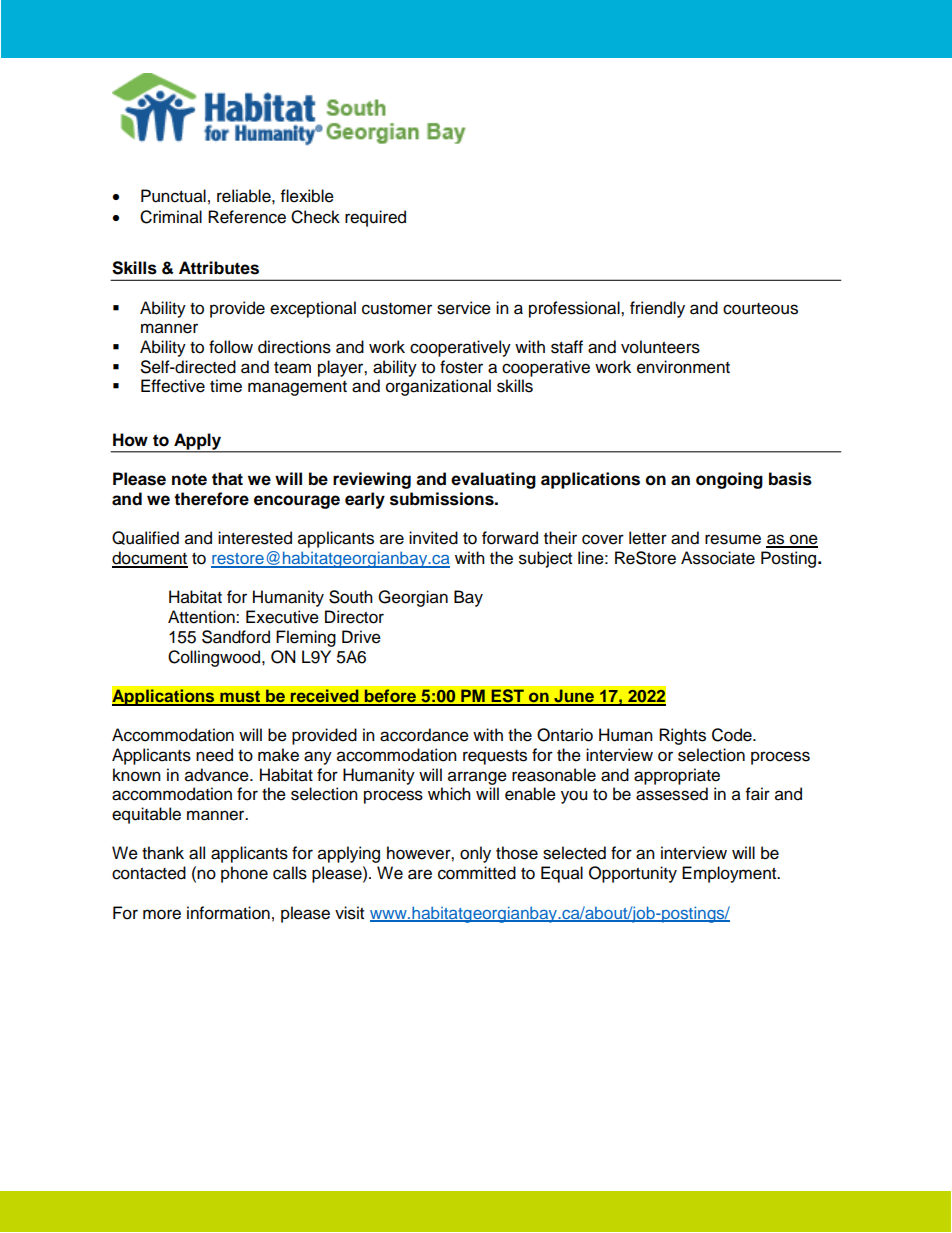 Image resolution: width=952 pixels, height=1233 pixels. I want to click on invited, so click(433, 538).
